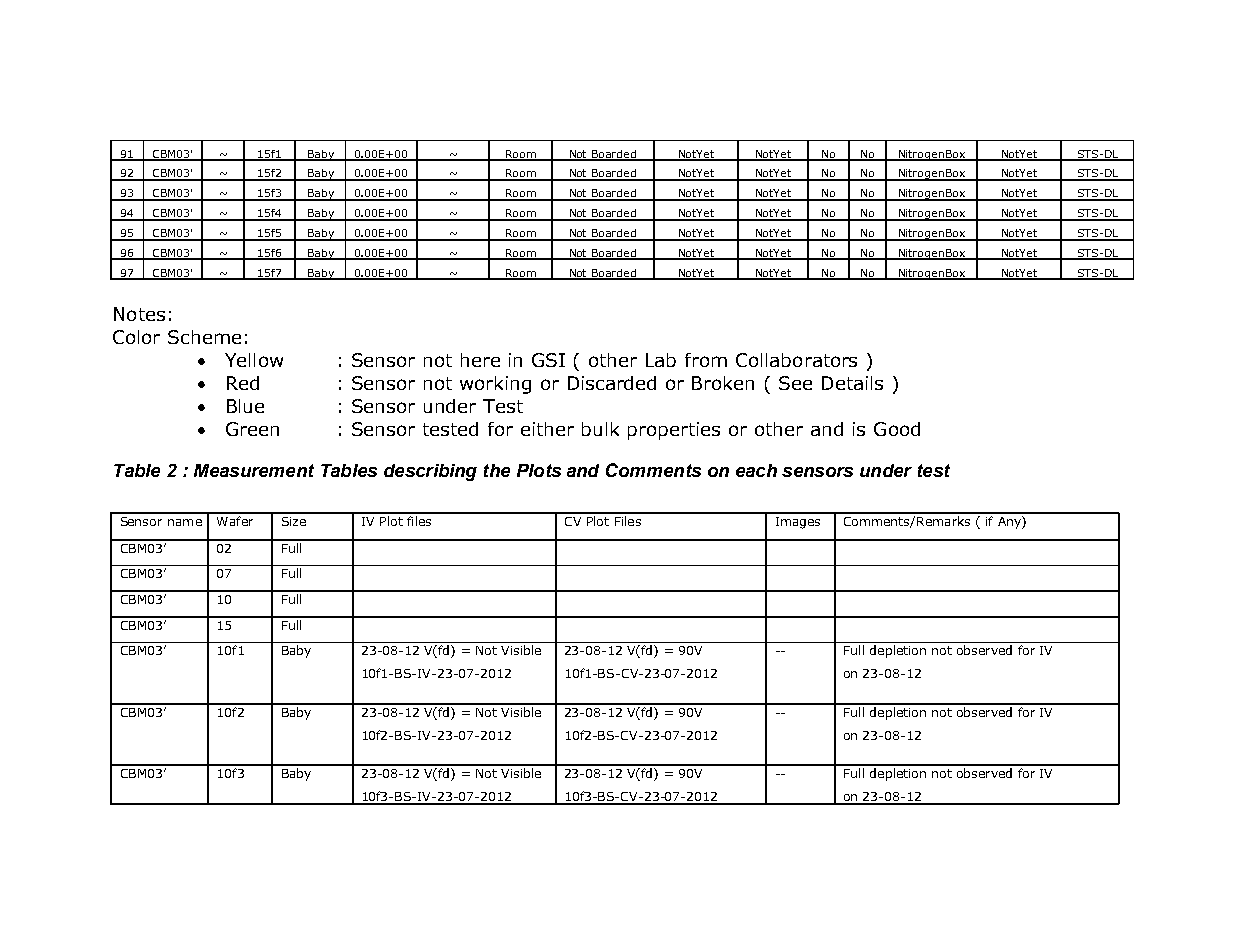 This image has height=952, width=1233. What do you see at coordinates (548, 360) in the image?
I see `GSI` at bounding box center [548, 360].
